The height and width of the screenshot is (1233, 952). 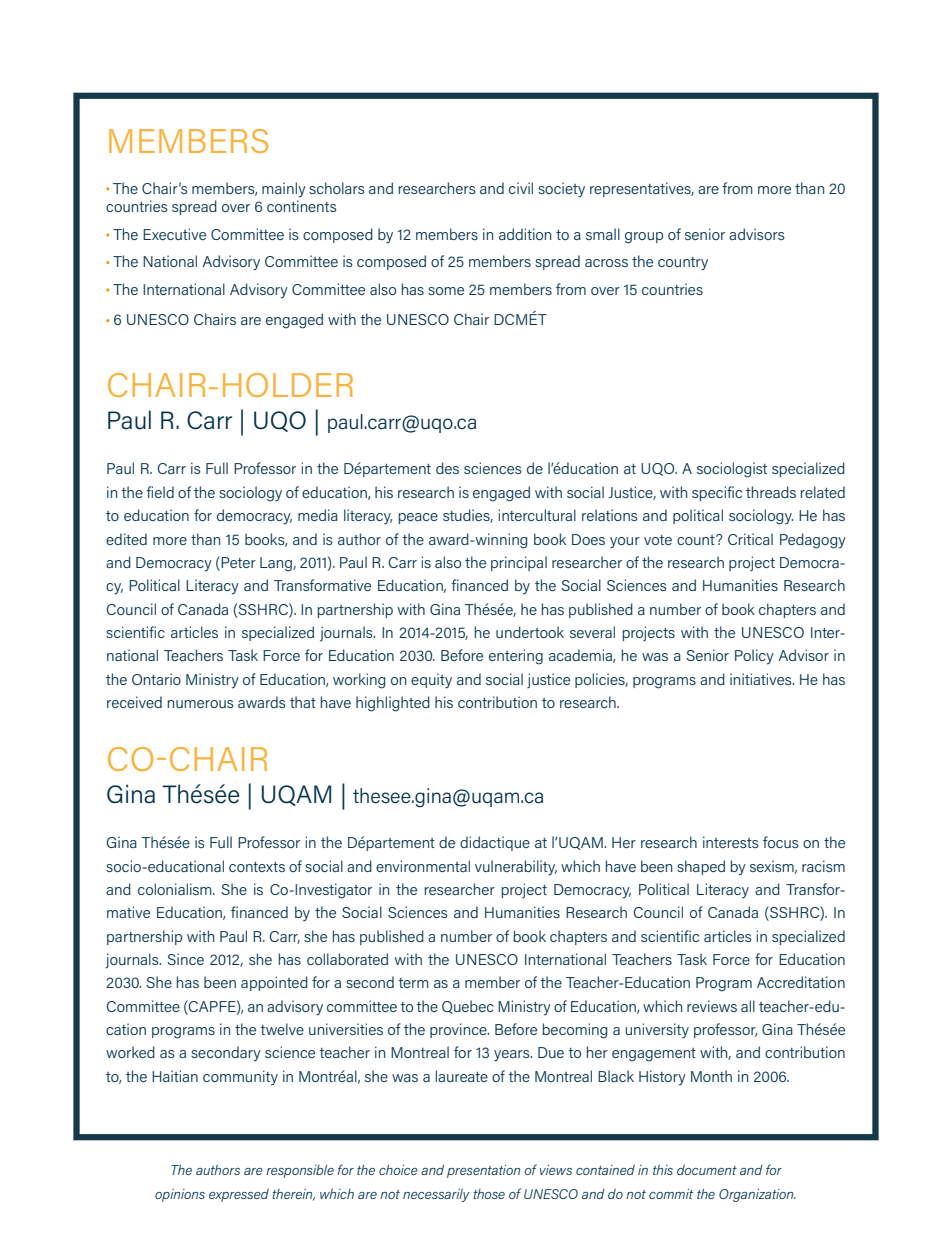 What do you see at coordinates (200, 704) in the screenshot?
I see `numerous` at bounding box center [200, 704].
